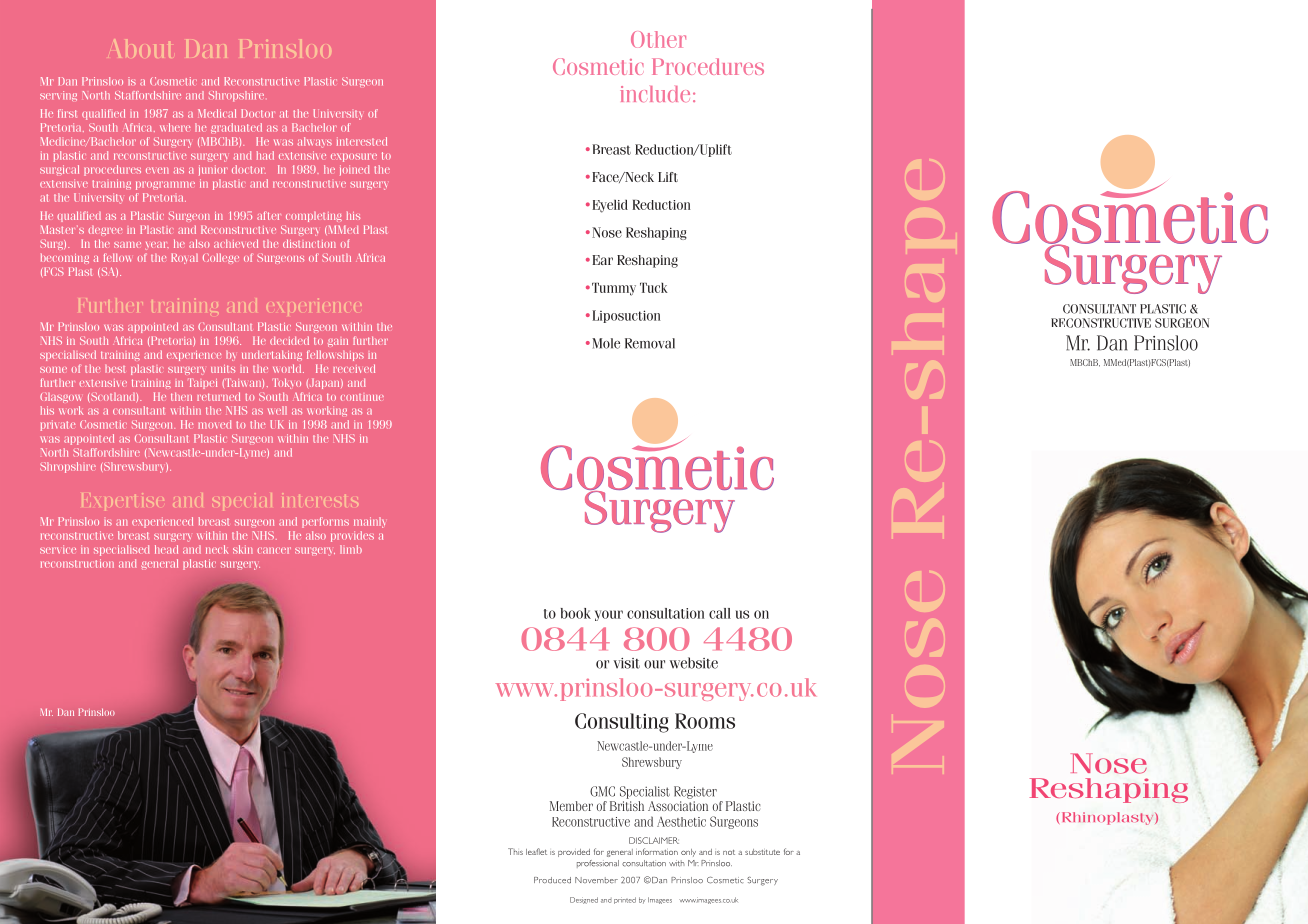 This document has height=924, width=1308. What do you see at coordinates (175, 127) in the document?
I see `where` at bounding box center [175, 127].
